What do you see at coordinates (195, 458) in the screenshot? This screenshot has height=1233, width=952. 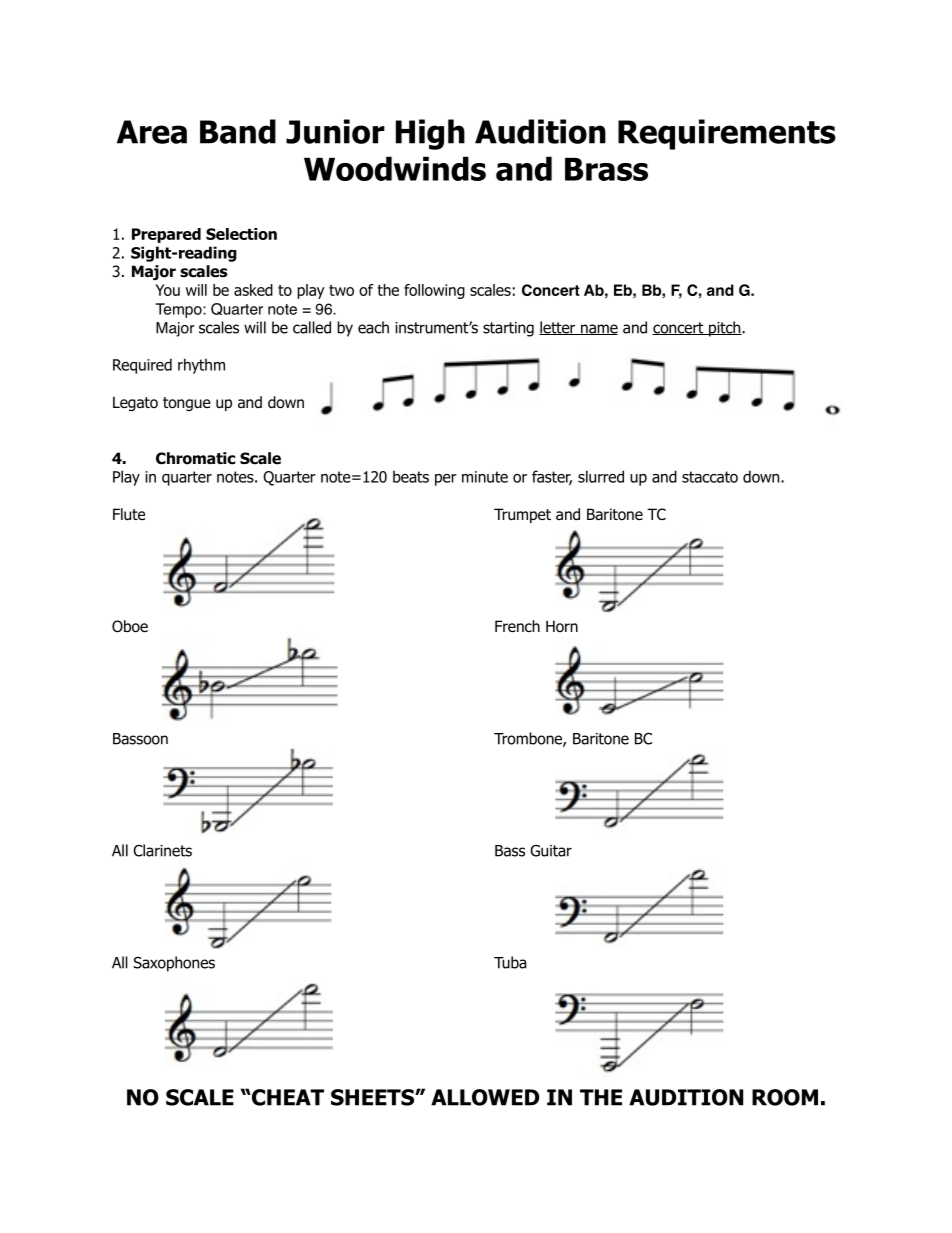 I see `Chromatic` at bounding box center [195, 458].
